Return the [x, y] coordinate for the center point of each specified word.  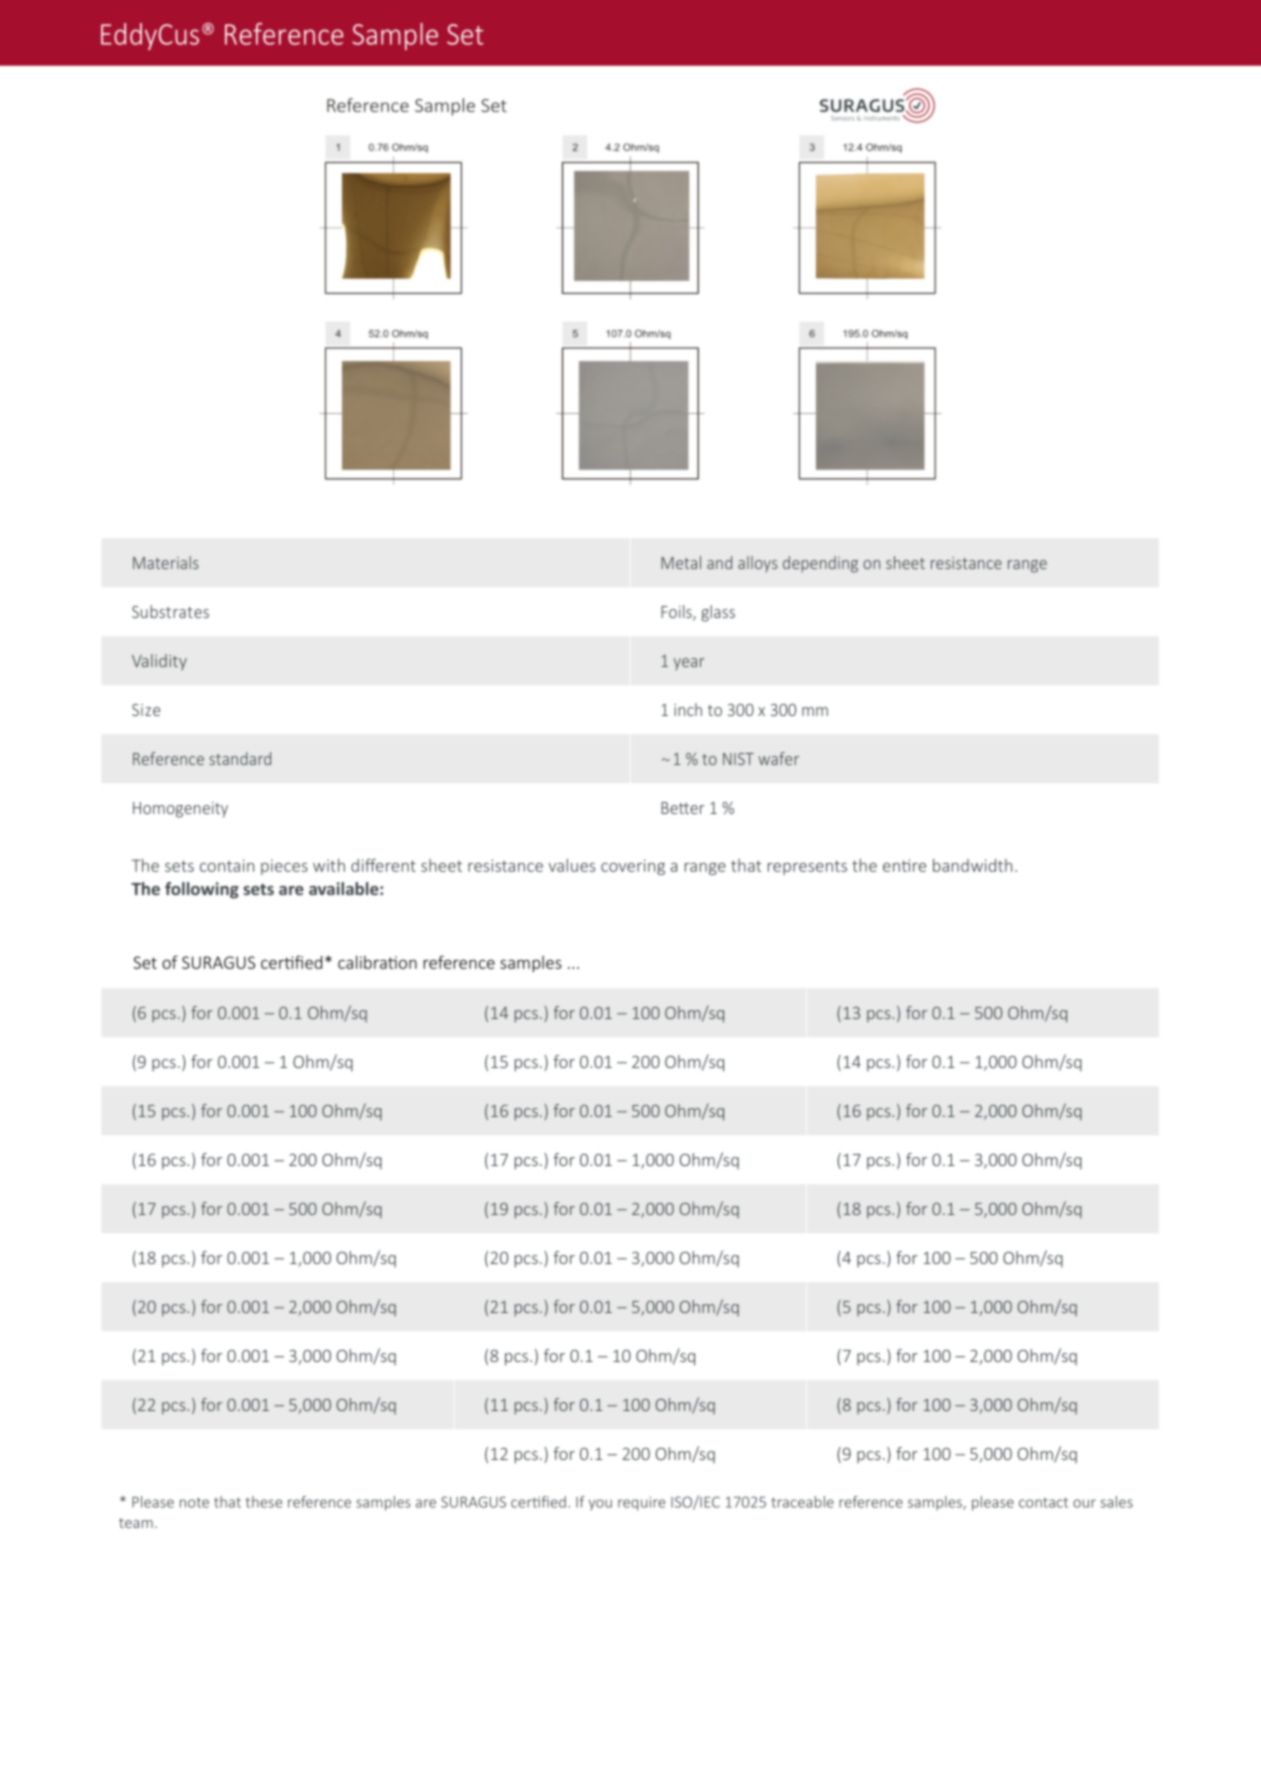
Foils [677, 613]
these [264, 1502]
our [1084, 1503]
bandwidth [972, 865]
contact [1043, 1502]
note [194, 1502]
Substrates [170, 611]
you [600, 1505]
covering [633, 867]
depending [820, 564]
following [202, 890]
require [641, 1503]
